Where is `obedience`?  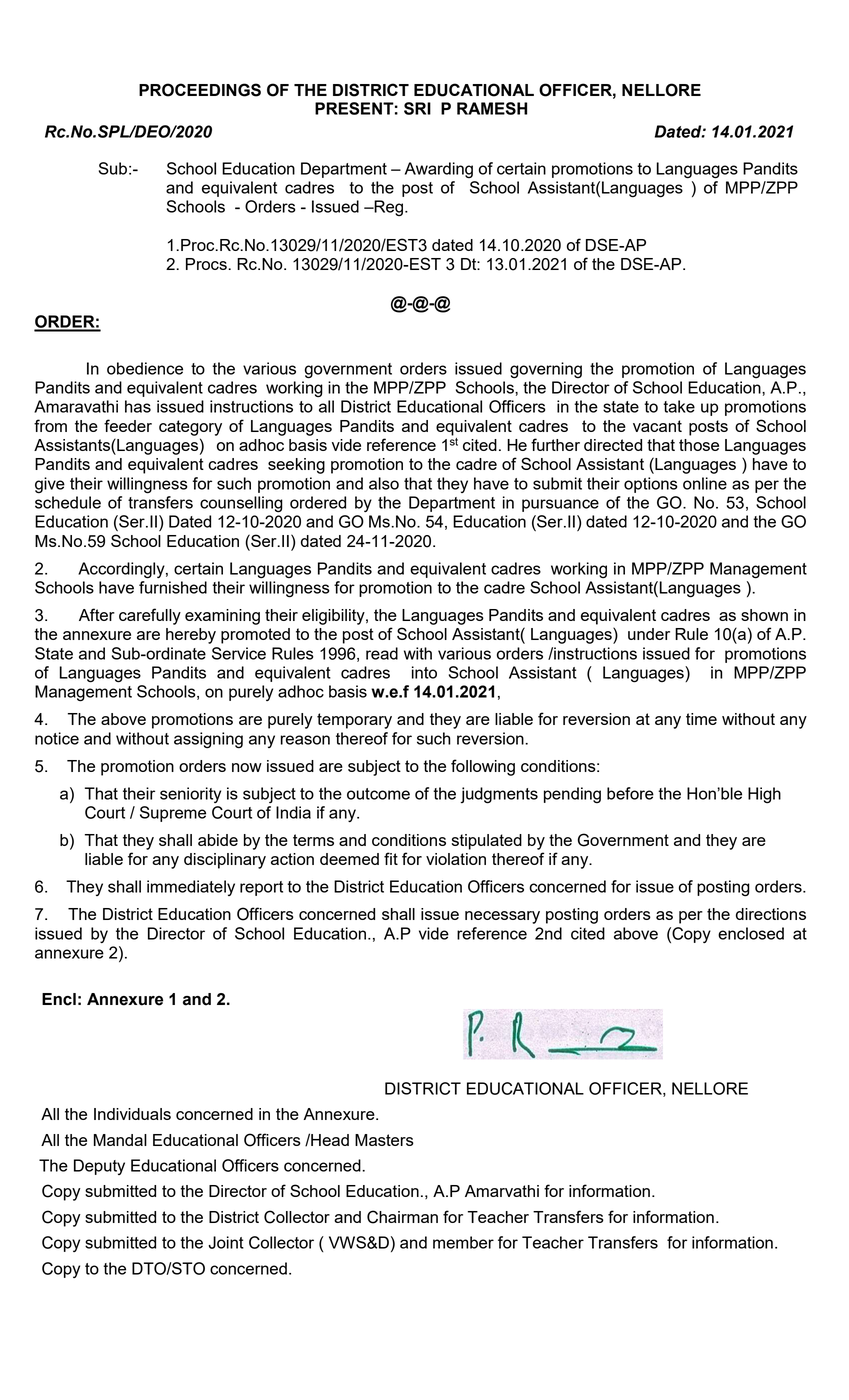
obedience is located at coordinates (145, 368).
